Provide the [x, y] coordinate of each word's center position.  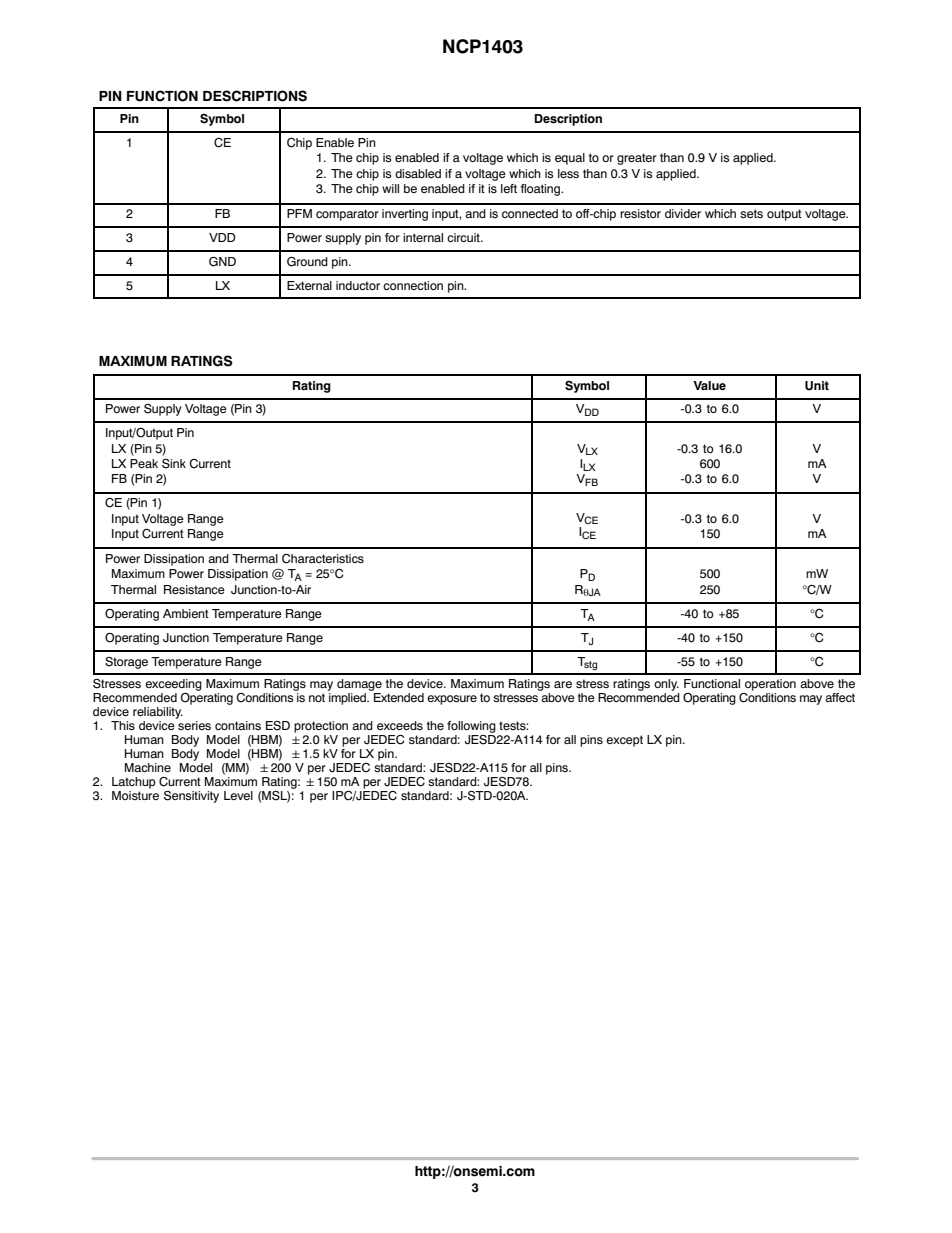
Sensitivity [191, 797]
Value [709, 386]
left [509, 188]
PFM [299, 213]
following [471, 727]
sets [751, 213]
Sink [174, 464]
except [624, 741]
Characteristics [323, 559]
